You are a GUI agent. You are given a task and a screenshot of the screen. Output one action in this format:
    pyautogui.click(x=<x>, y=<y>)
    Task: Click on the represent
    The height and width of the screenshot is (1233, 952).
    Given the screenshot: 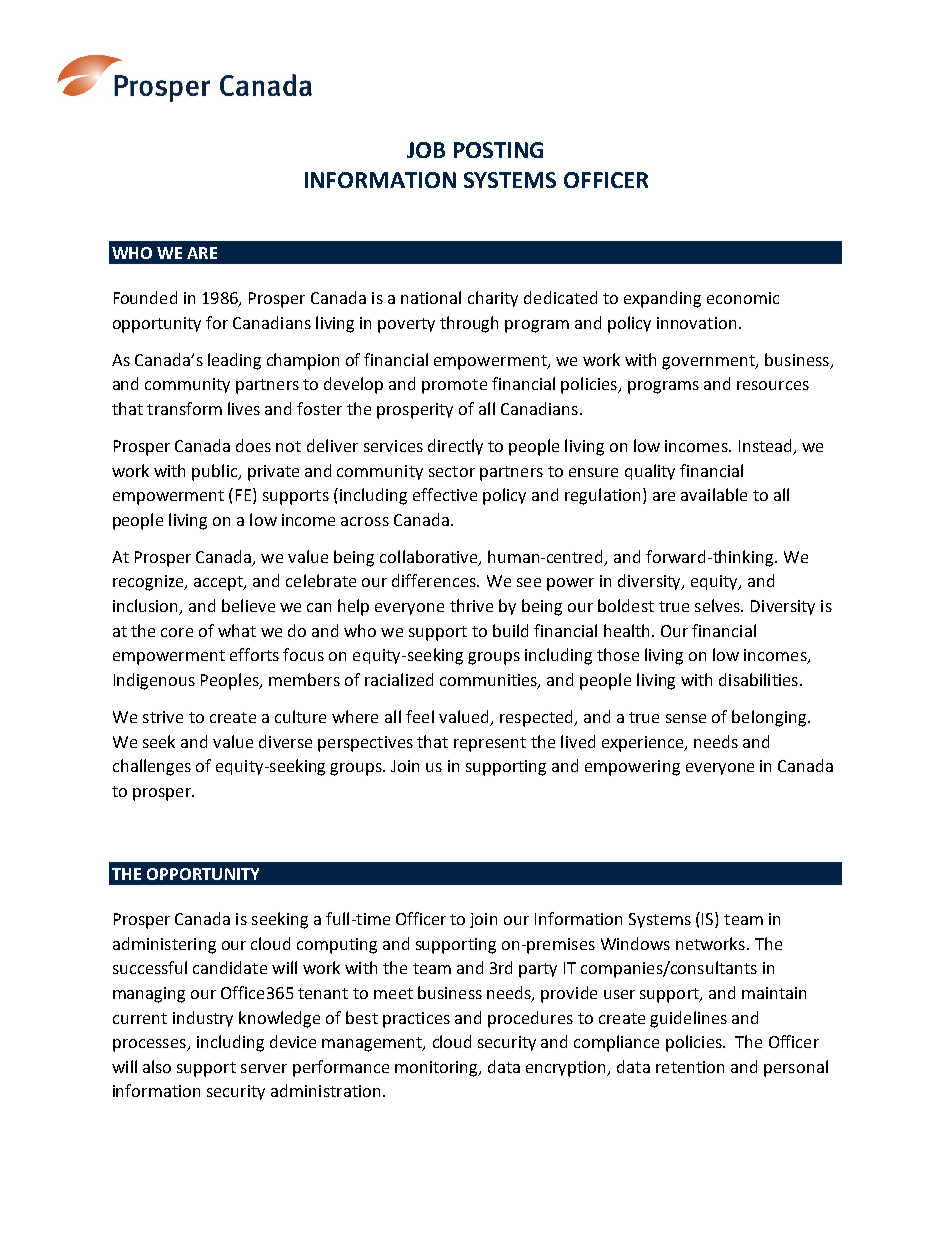 What is the action you would take?
    pyautogui.click(x=490, y=744)
